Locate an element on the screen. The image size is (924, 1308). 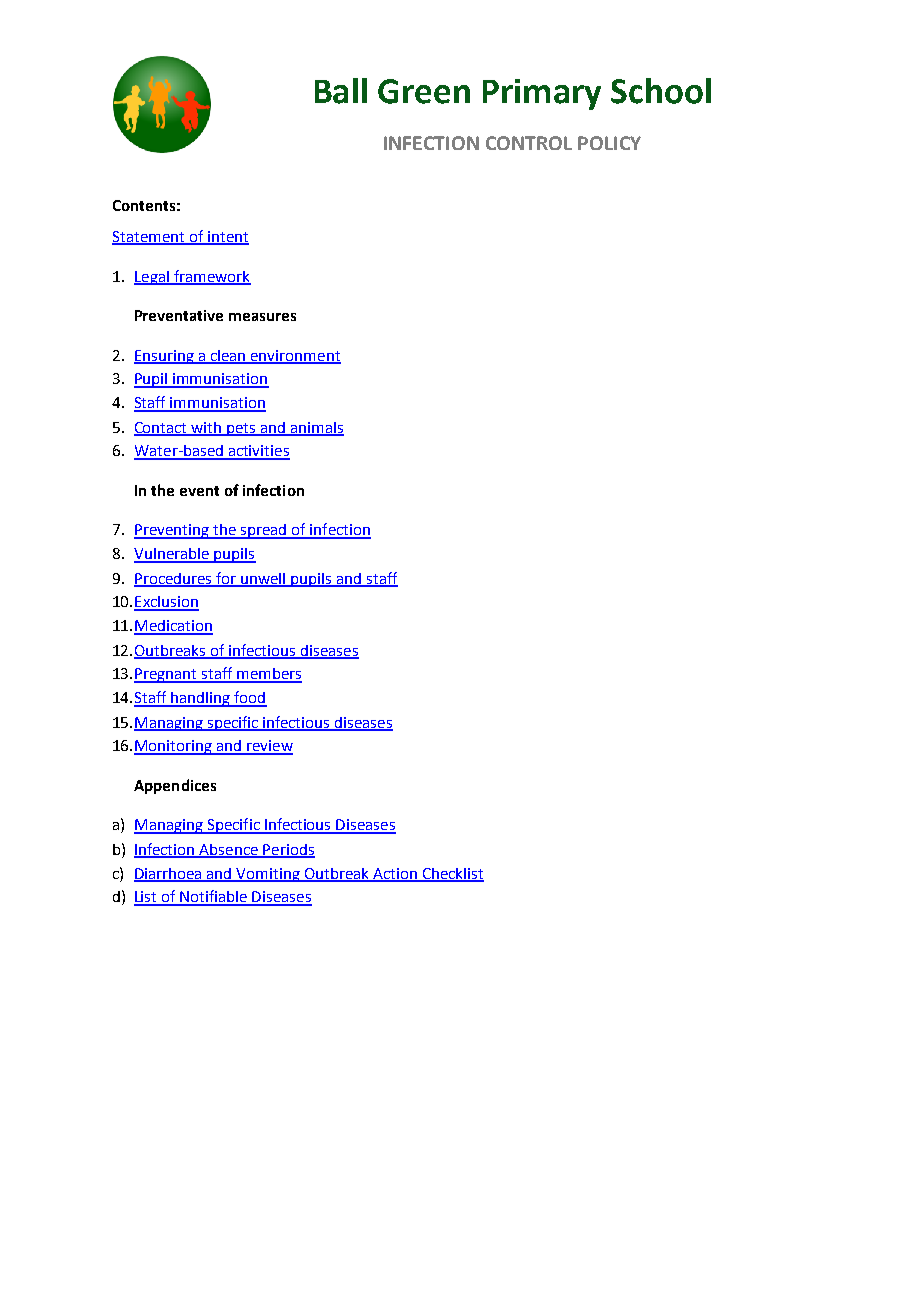
POLICY is located at coordinates (609, 143).
